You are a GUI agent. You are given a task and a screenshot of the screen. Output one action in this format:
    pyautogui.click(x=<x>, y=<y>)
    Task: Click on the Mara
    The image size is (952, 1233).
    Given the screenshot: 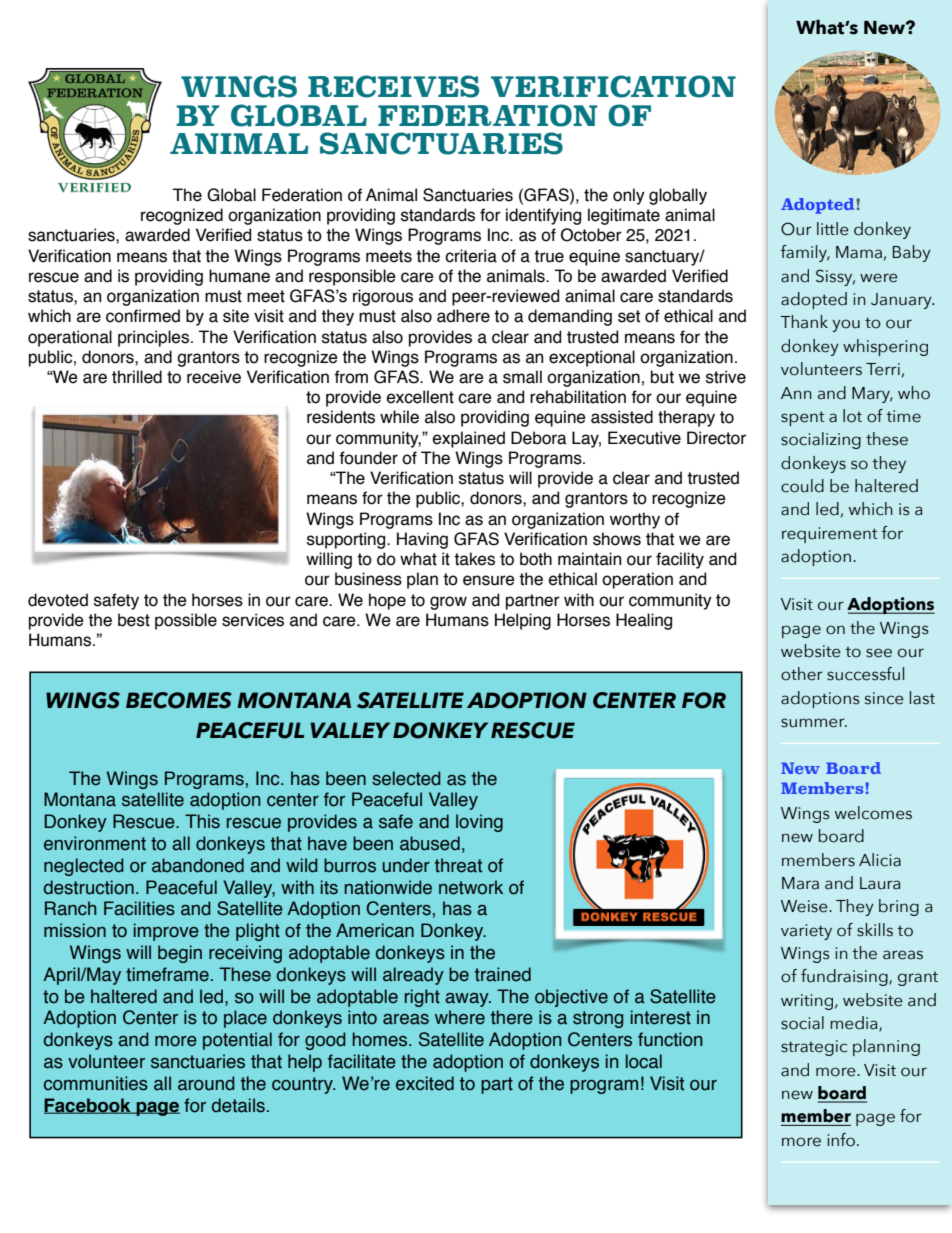 What is the action you would take?
    pyautogui.click(x=800, y=883)
